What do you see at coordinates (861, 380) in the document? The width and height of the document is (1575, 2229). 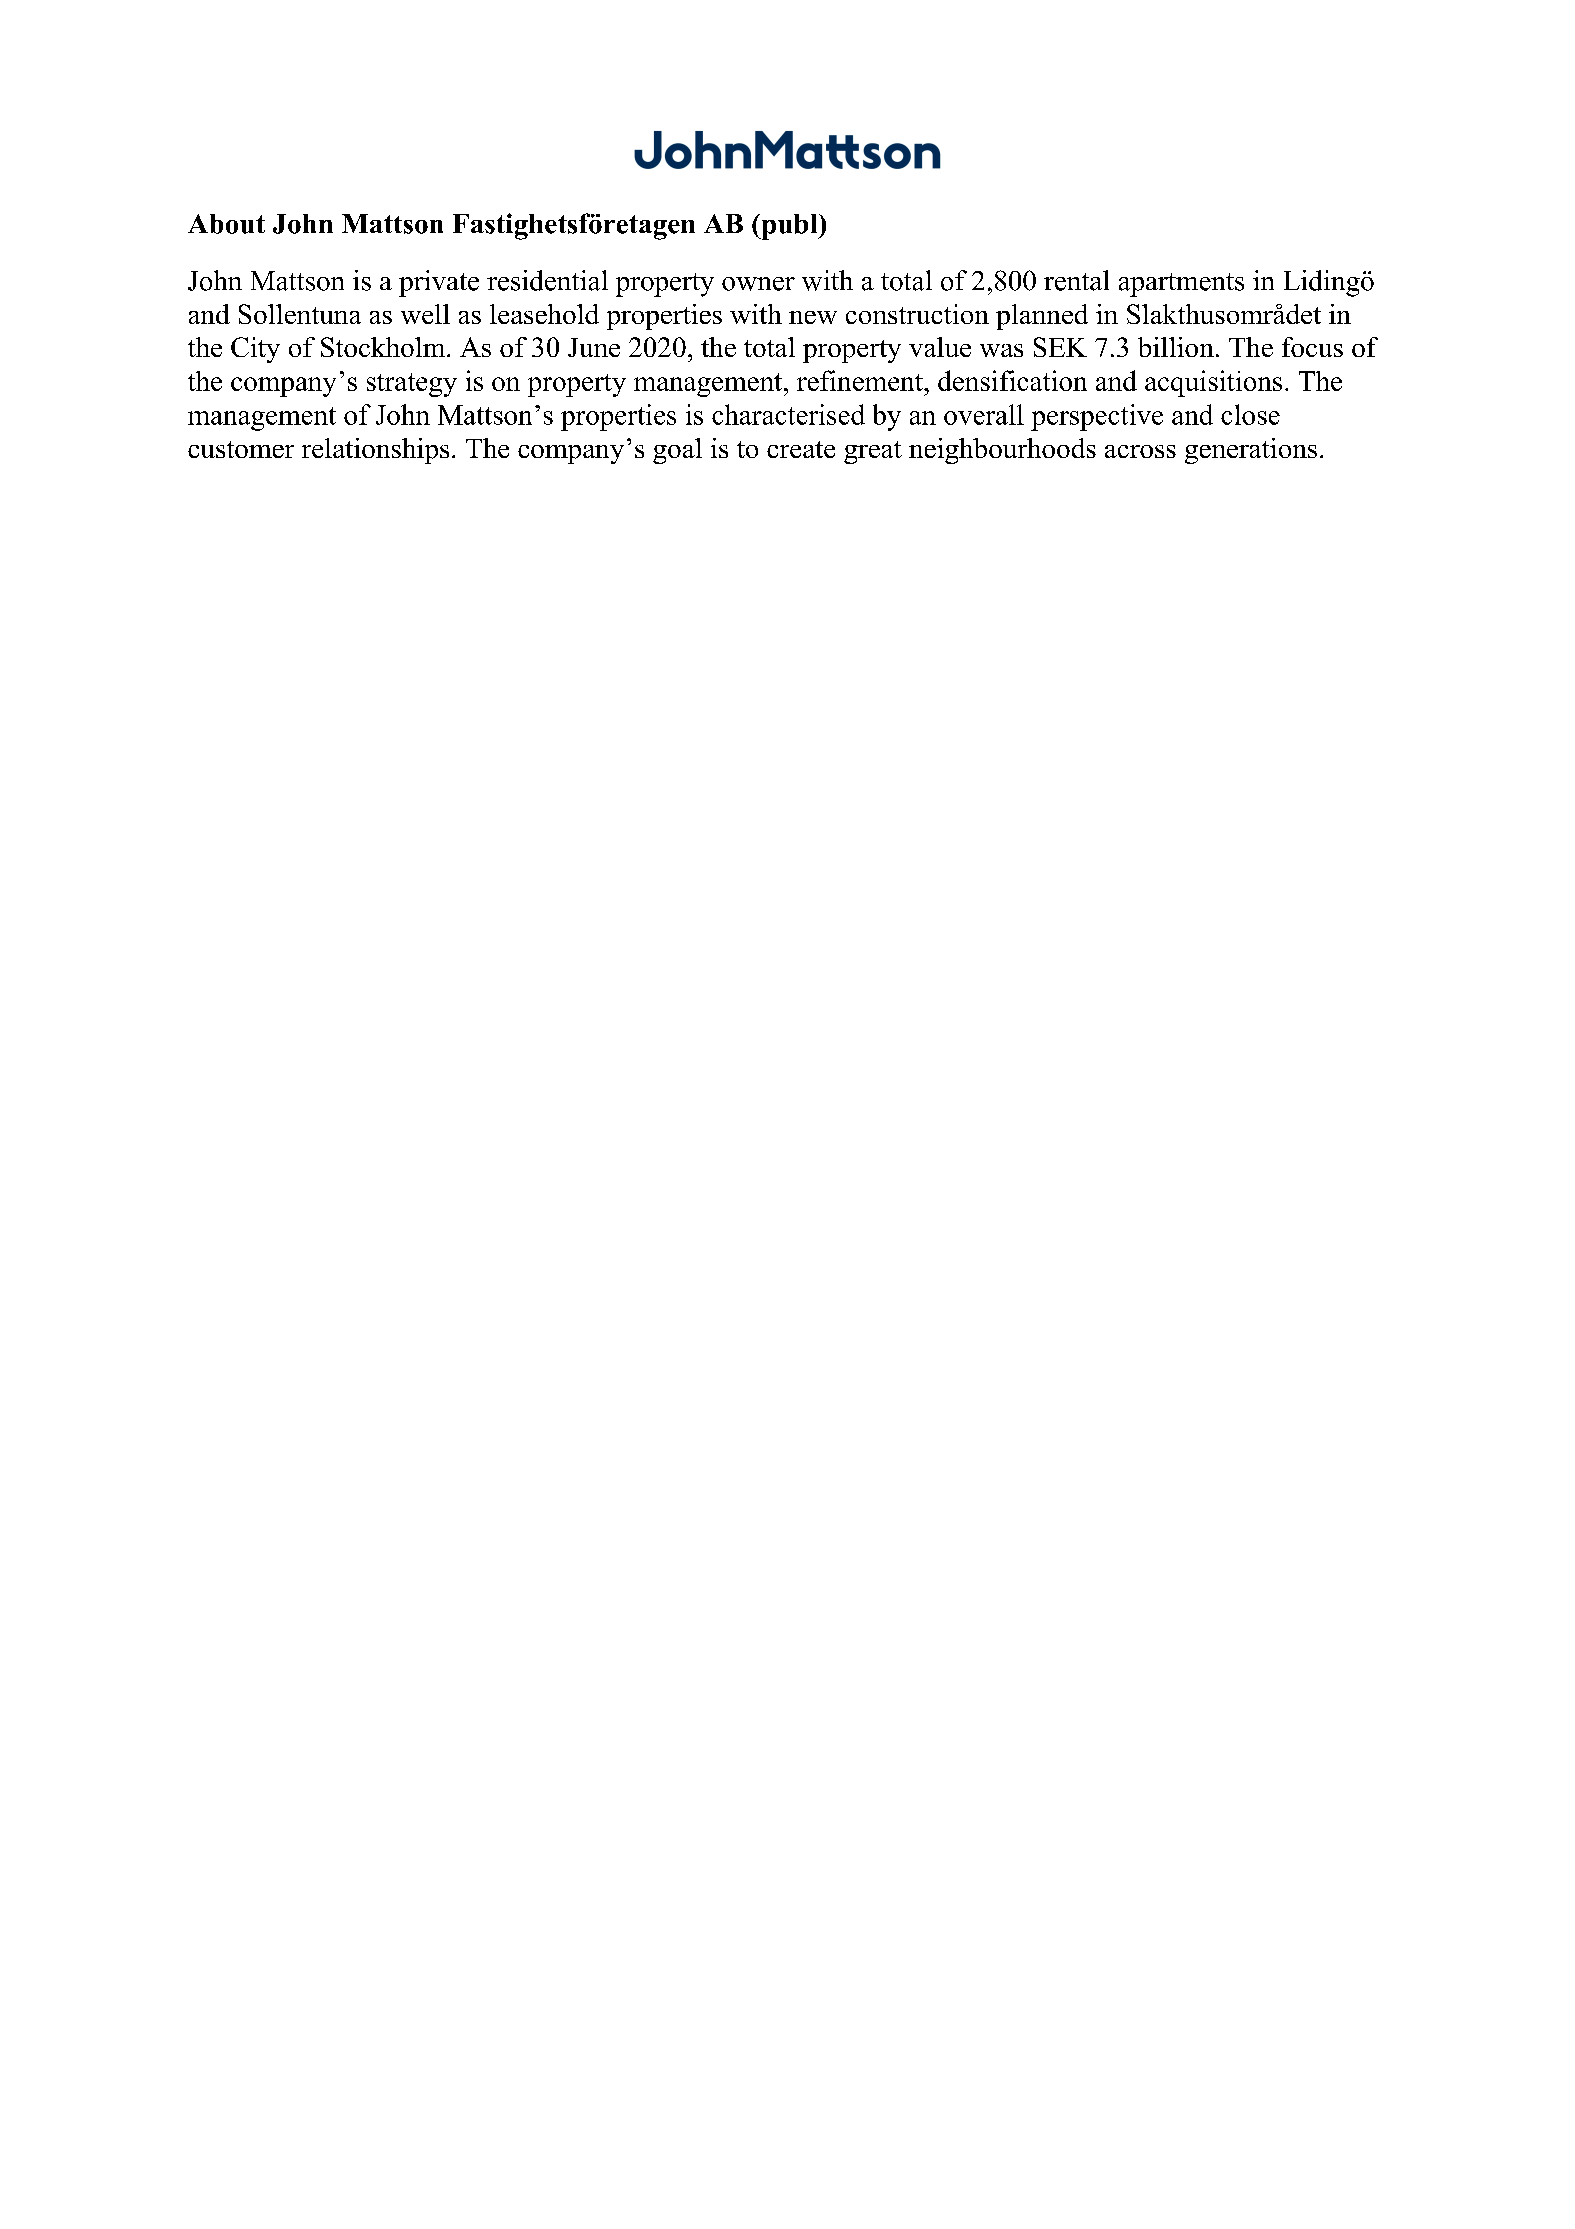 I see `refinement` at bounding box center [861, 380].
